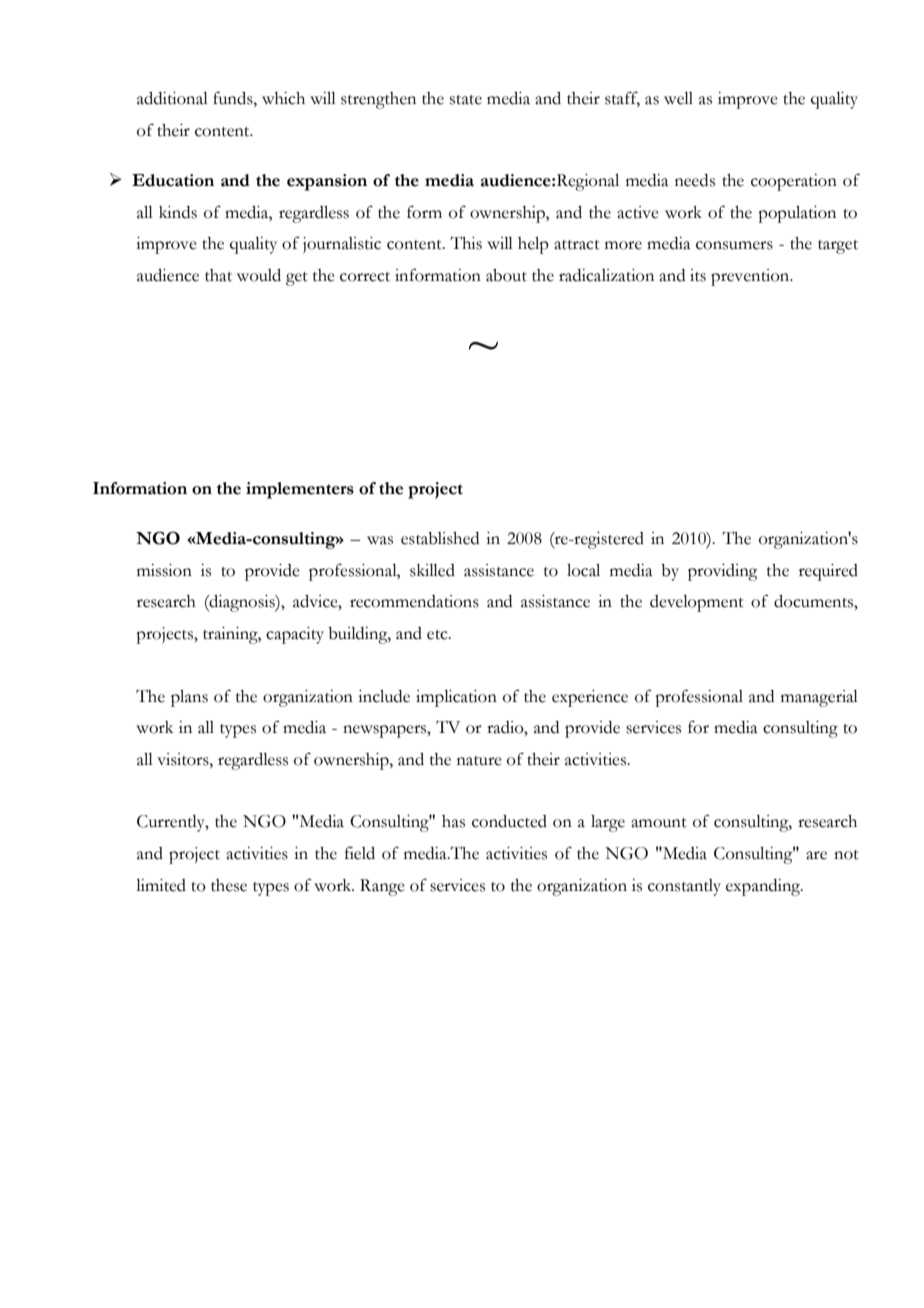 This screenshot has width=924, height=1308. What do you see at coordinates (283, 98) in the screenshot?
I see `which` at bounding box center [283, 98].
